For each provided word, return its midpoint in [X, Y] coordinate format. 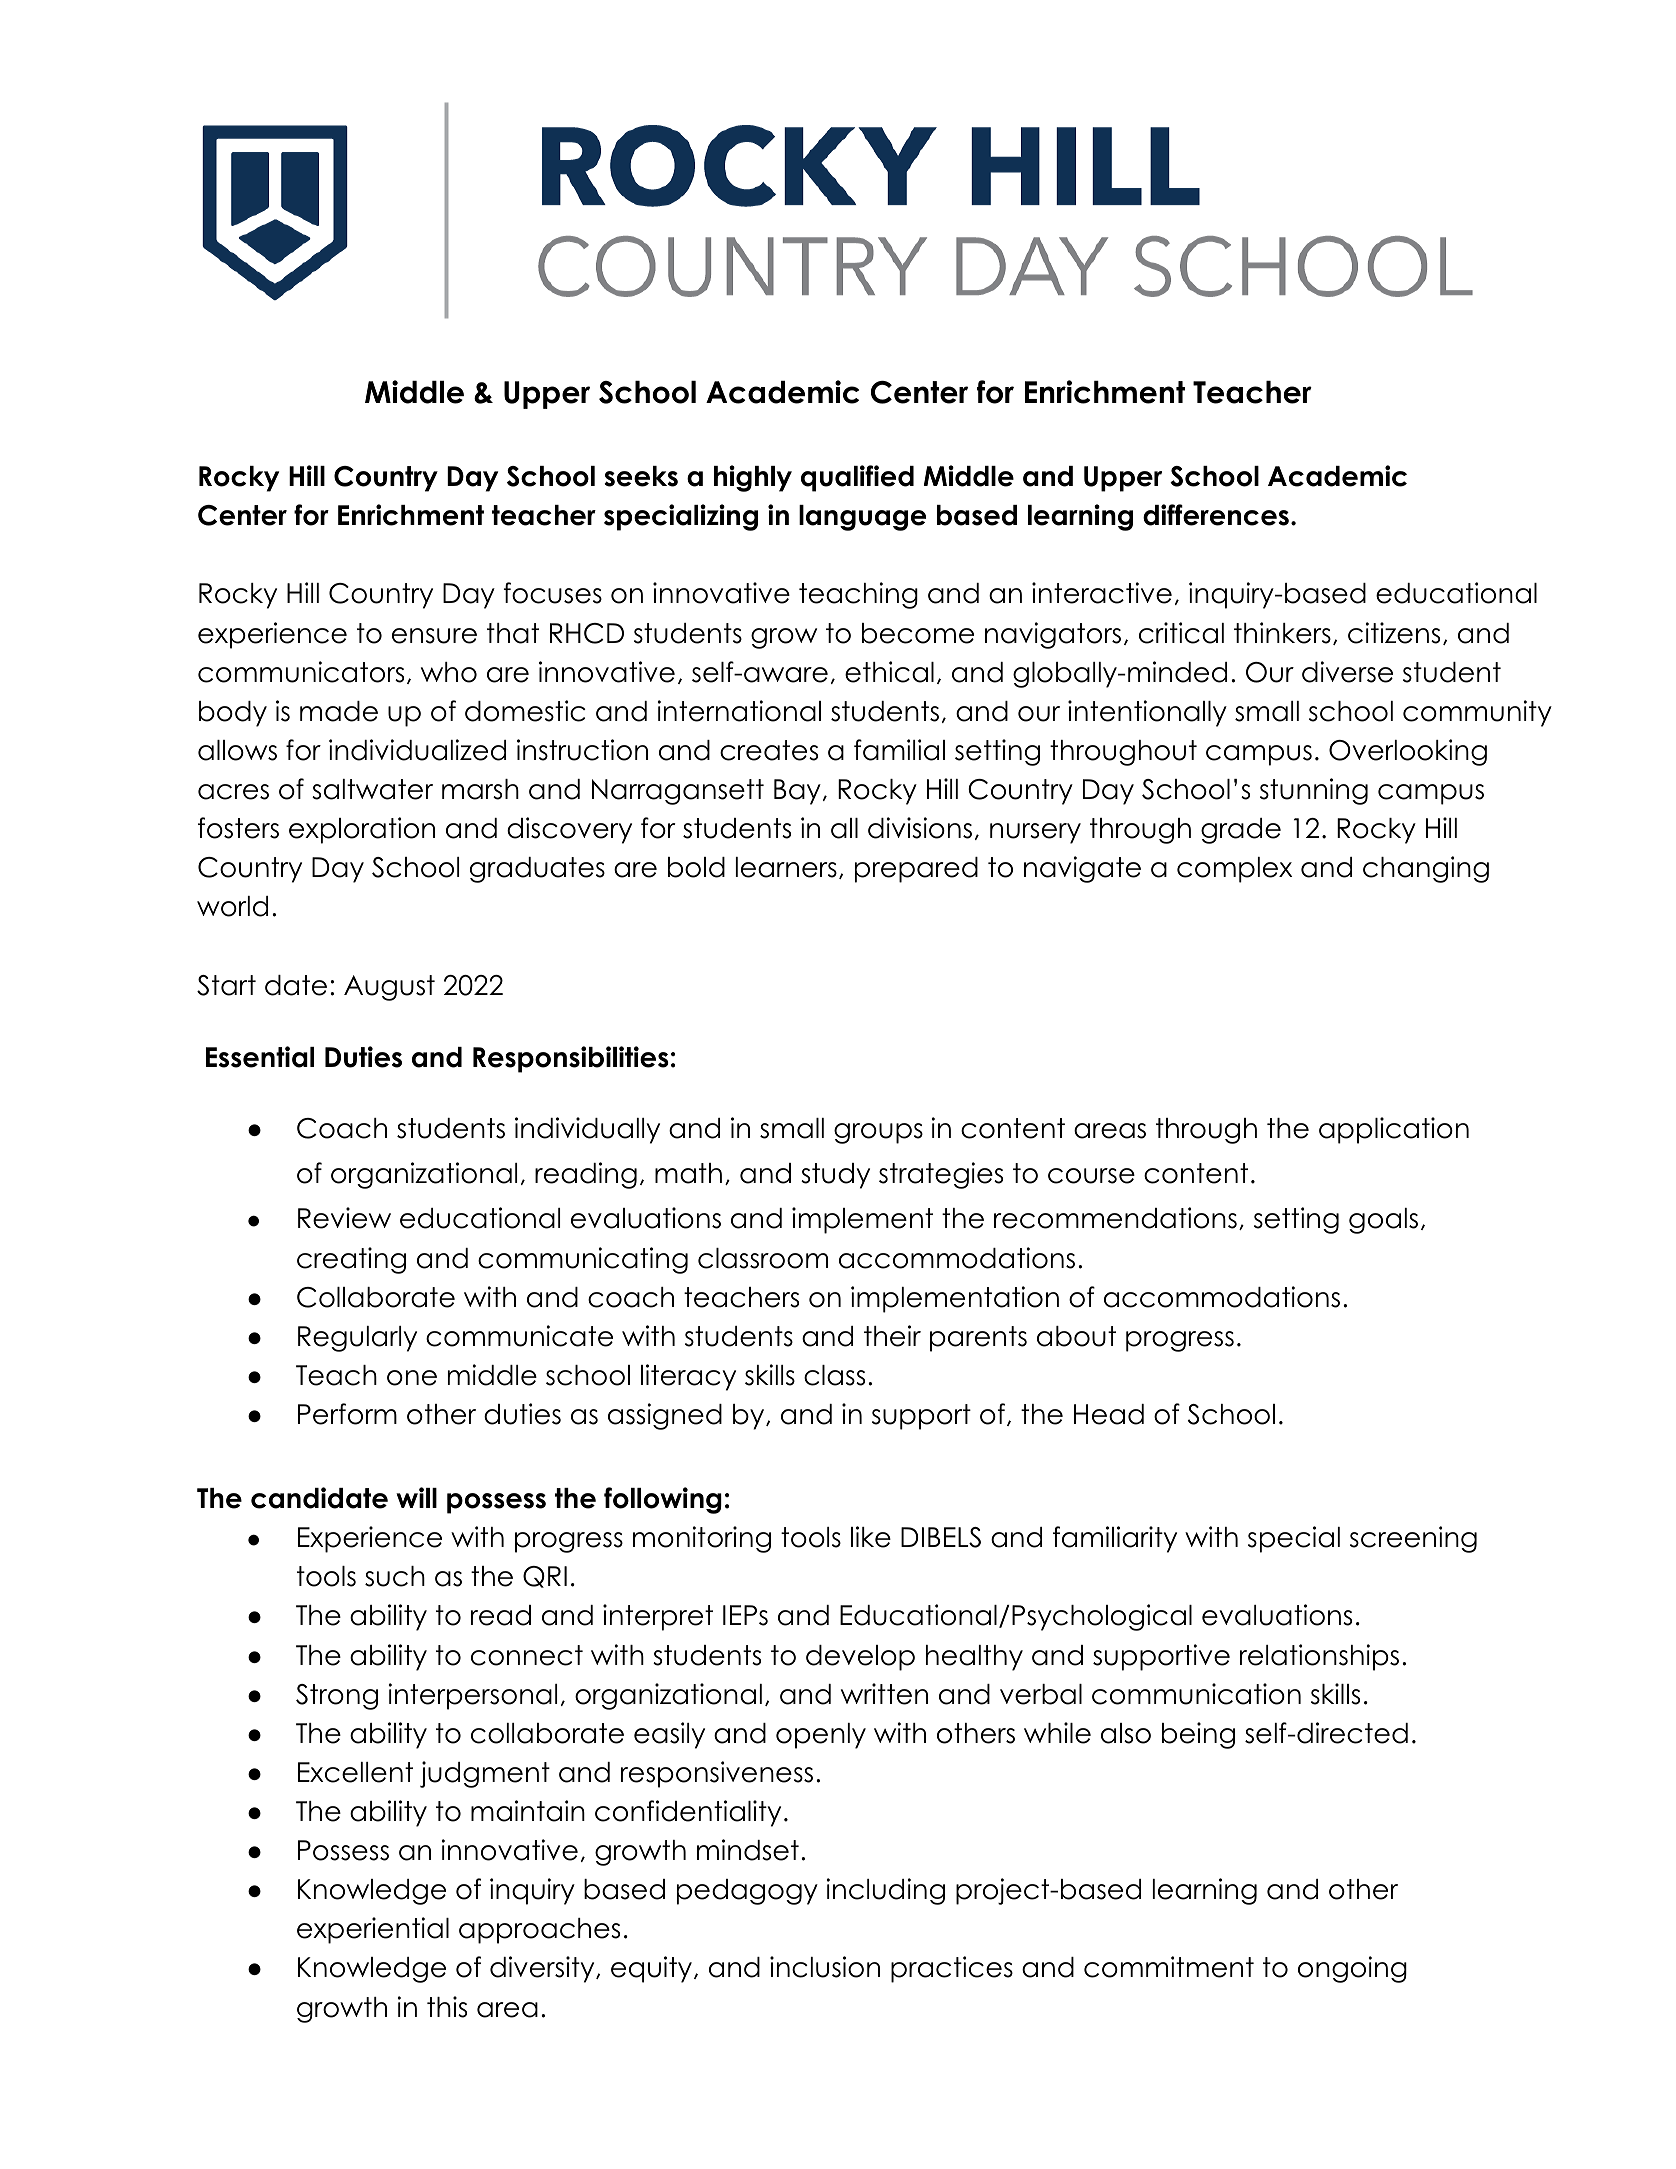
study [835, 1176]
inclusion [825, 1967]
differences [1216, 515]
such [395, 1576]
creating [351, 1260]
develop [860, 1658]
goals [1383, 1221]
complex [1234, 870]
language [862, 518]
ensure [434, 636]
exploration [362, 830]
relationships [1319, 1657]
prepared [916, 870]
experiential [373, 1930]
